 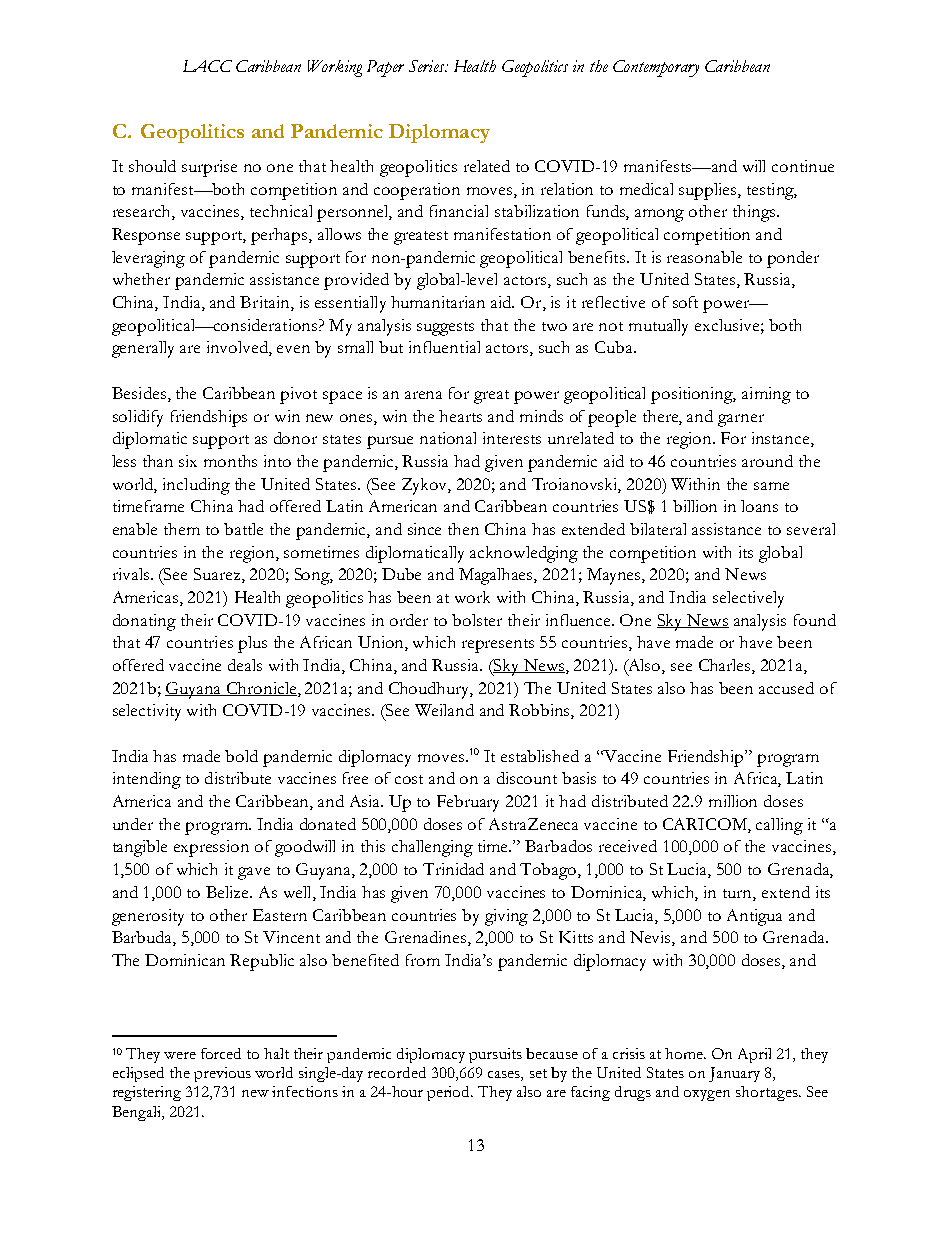 What do you see at coordinates (460, 416) in the screenshot?
I see `hearts` at bounding box center [460, 416].
